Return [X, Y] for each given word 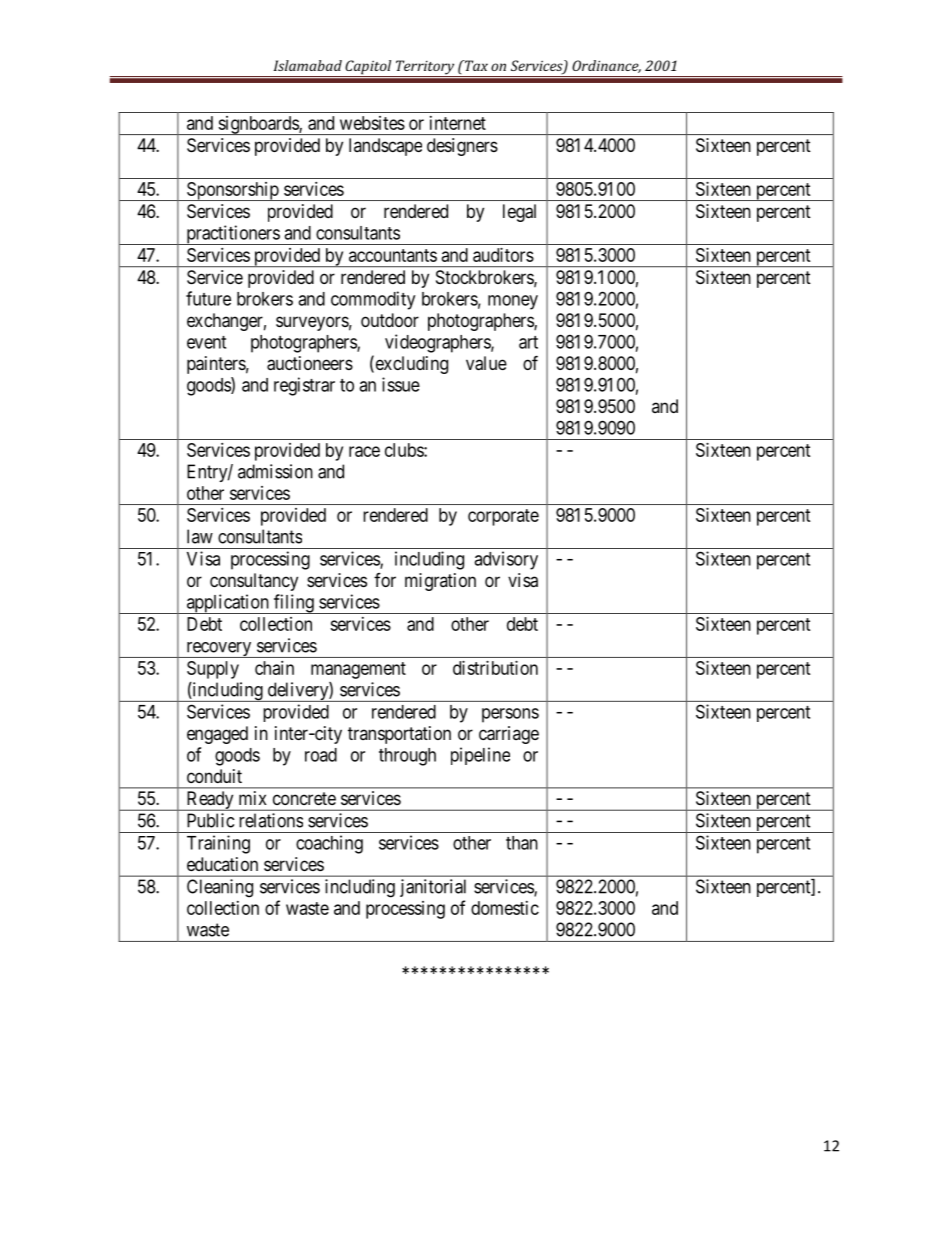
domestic [505, 908]
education [222, 864]
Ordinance [606, 66]
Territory [425, 68]
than [522, 843]
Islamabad [308, 65]
